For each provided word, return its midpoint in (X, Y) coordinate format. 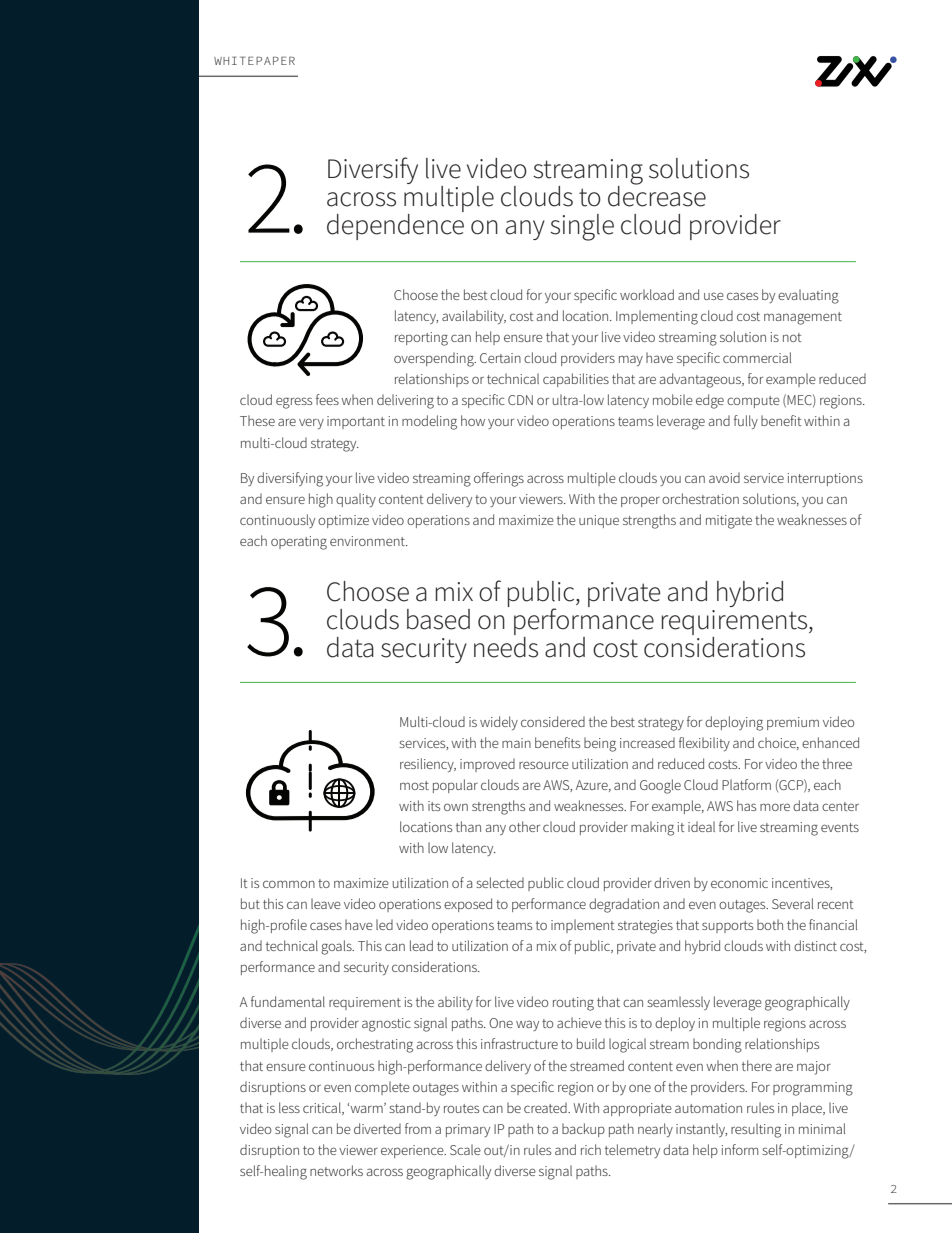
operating (299, 543)
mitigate (729, 522)
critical (323, 1108)
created (546, 1107)
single (582, 227)
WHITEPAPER (254, 60)
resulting (756, 1130)
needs (506, 646)
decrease (657, 195)
